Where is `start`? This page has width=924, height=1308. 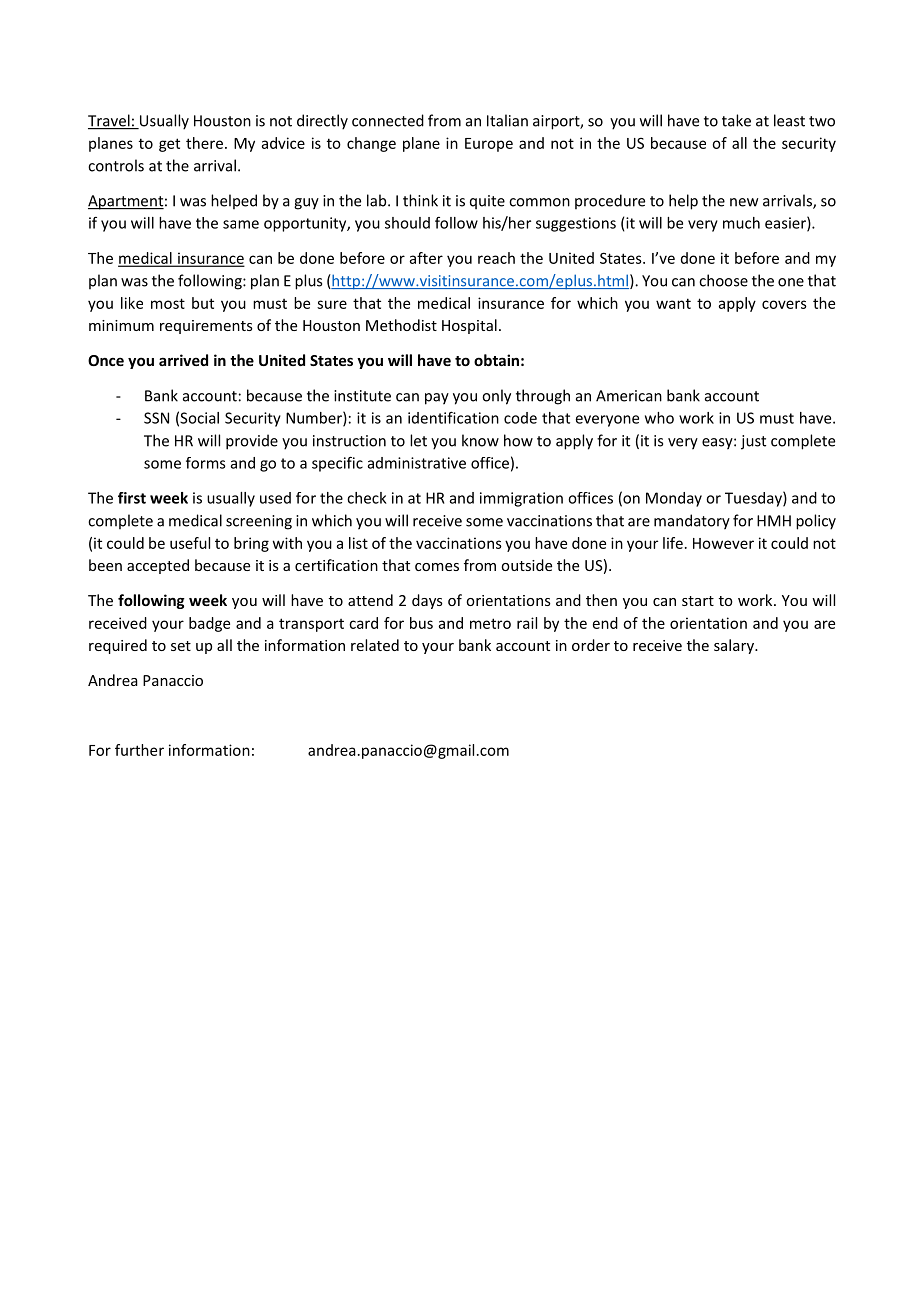 start is located at coordinates (698, 601).
